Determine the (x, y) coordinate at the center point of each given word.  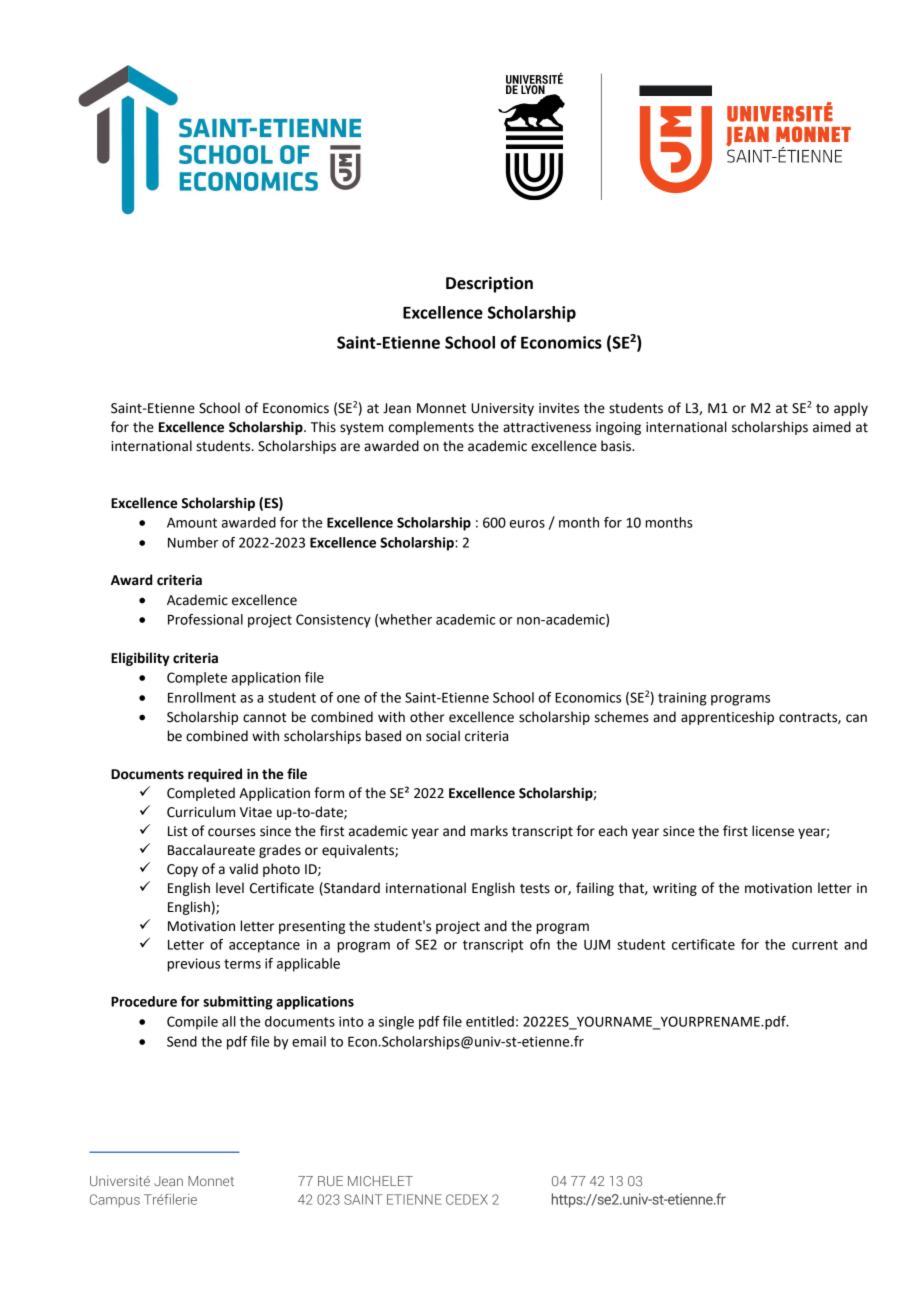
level (230, 888)
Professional (205, 619)
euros (527, 524)
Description (489, 284)
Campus (115, 1200)
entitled (490, 1021)
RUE (330, 1181)
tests (535, 889)
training (682, 699)
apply (851, 409)
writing (675, 889)
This (323, 427)
